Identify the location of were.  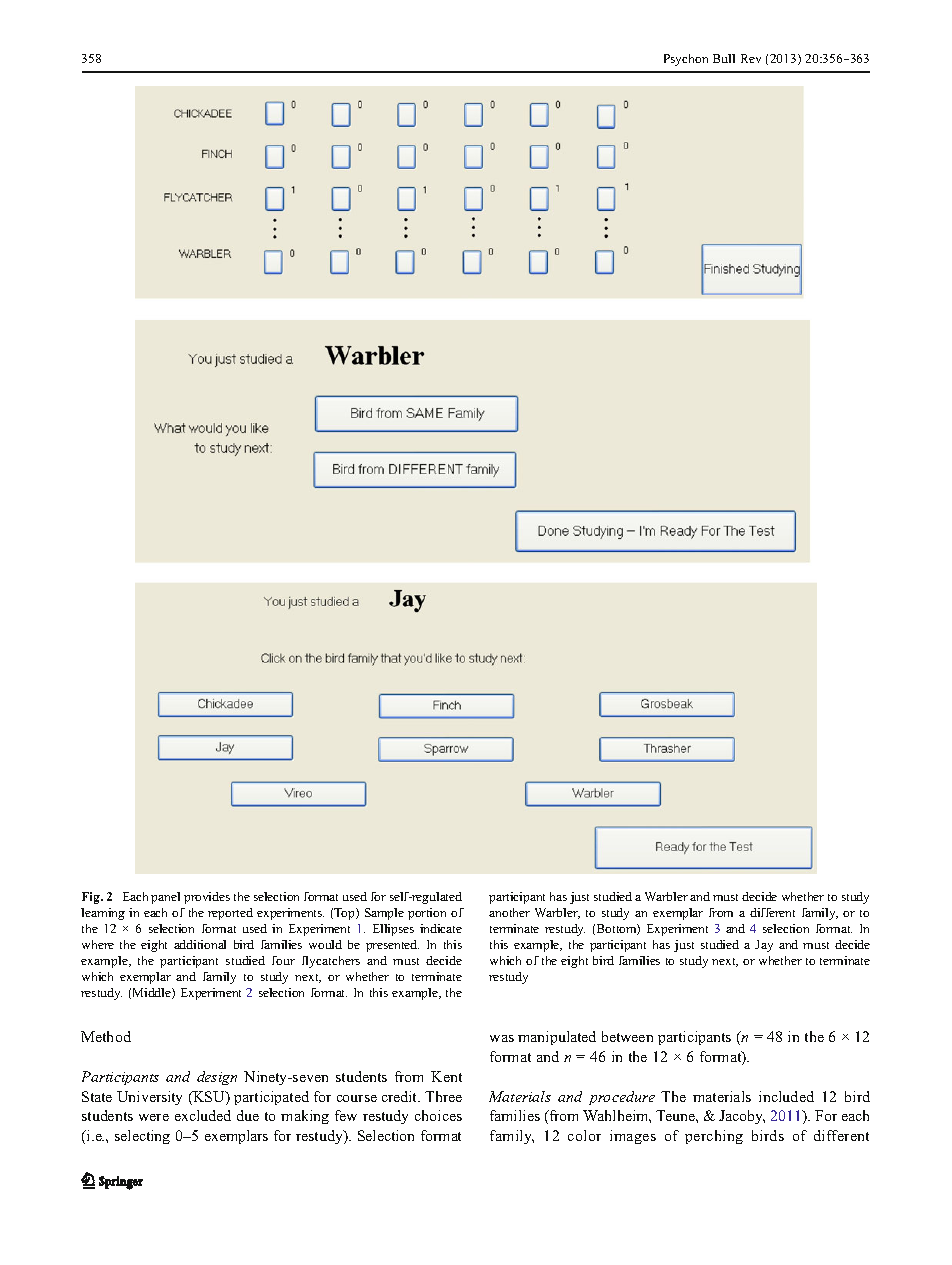
(154, 1117).
